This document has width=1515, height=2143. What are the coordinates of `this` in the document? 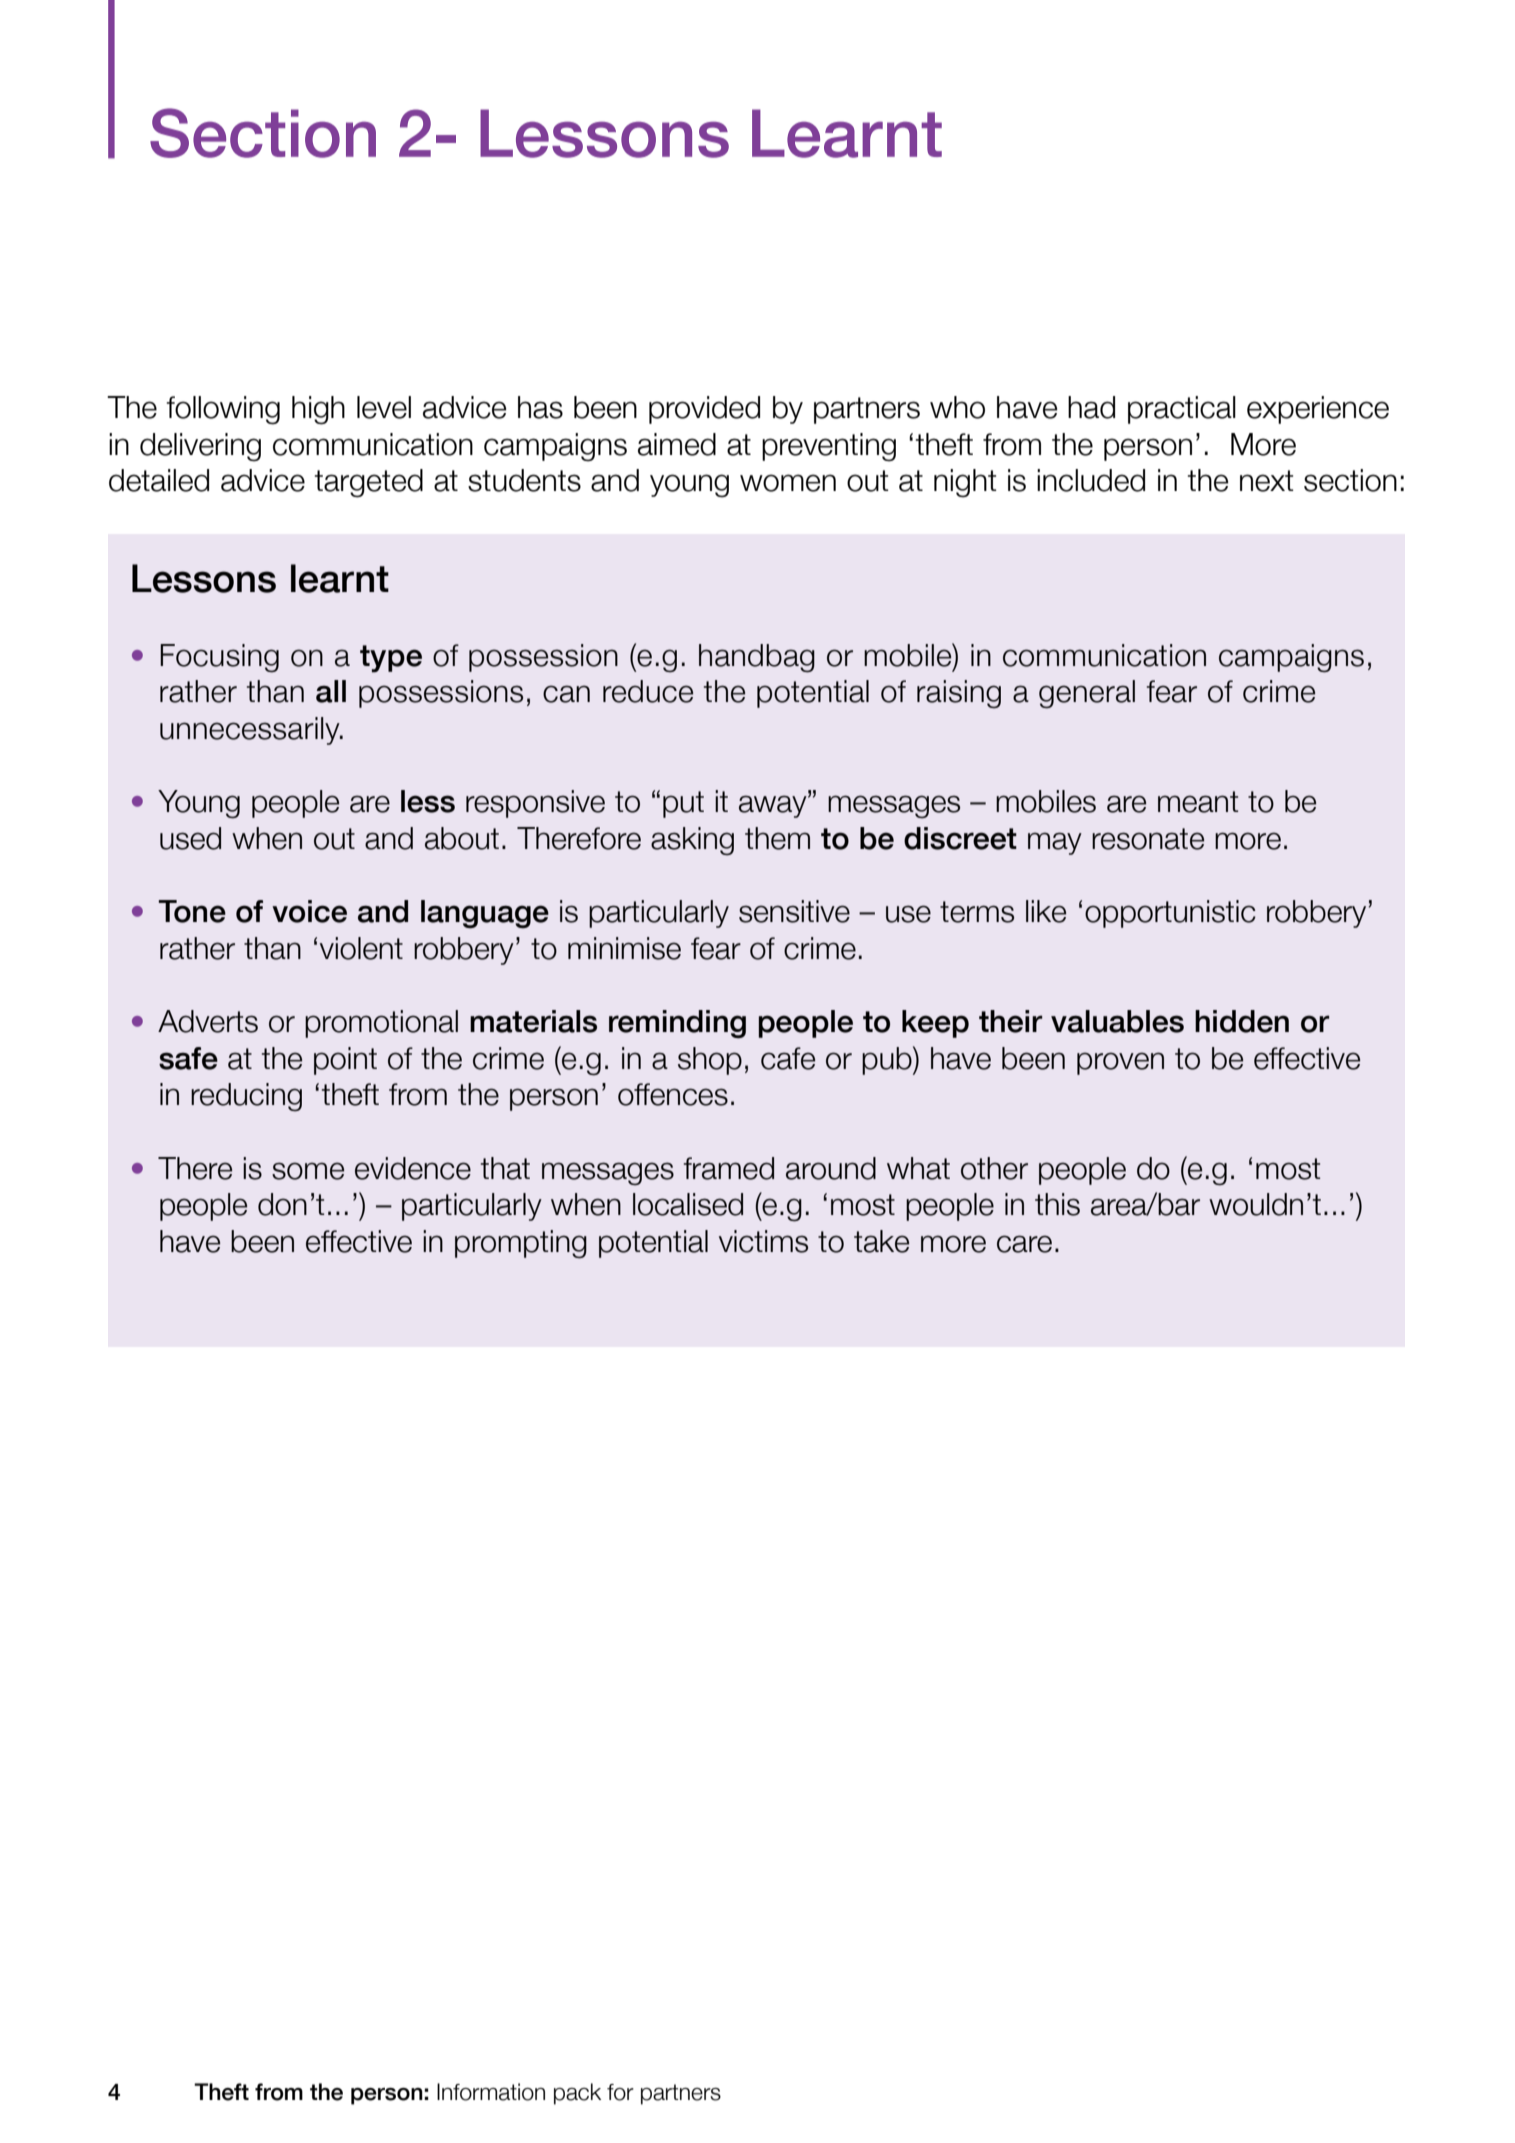 It's located at (1057, 1204).
